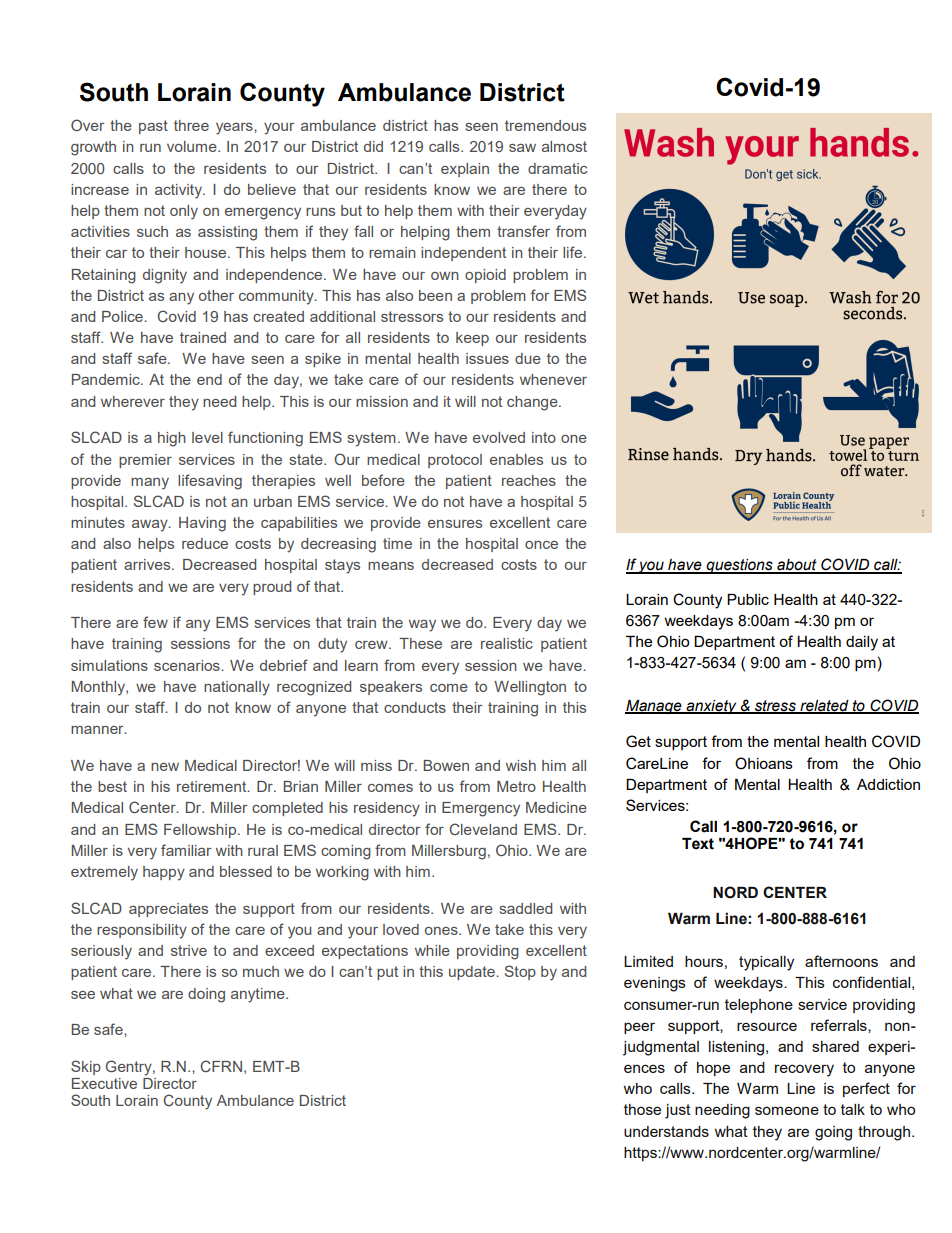 This image has width=952, height=1233. What do you see at coordinates (748, 599) in the image?
I see `Public` at bounding box center [748, 599].
